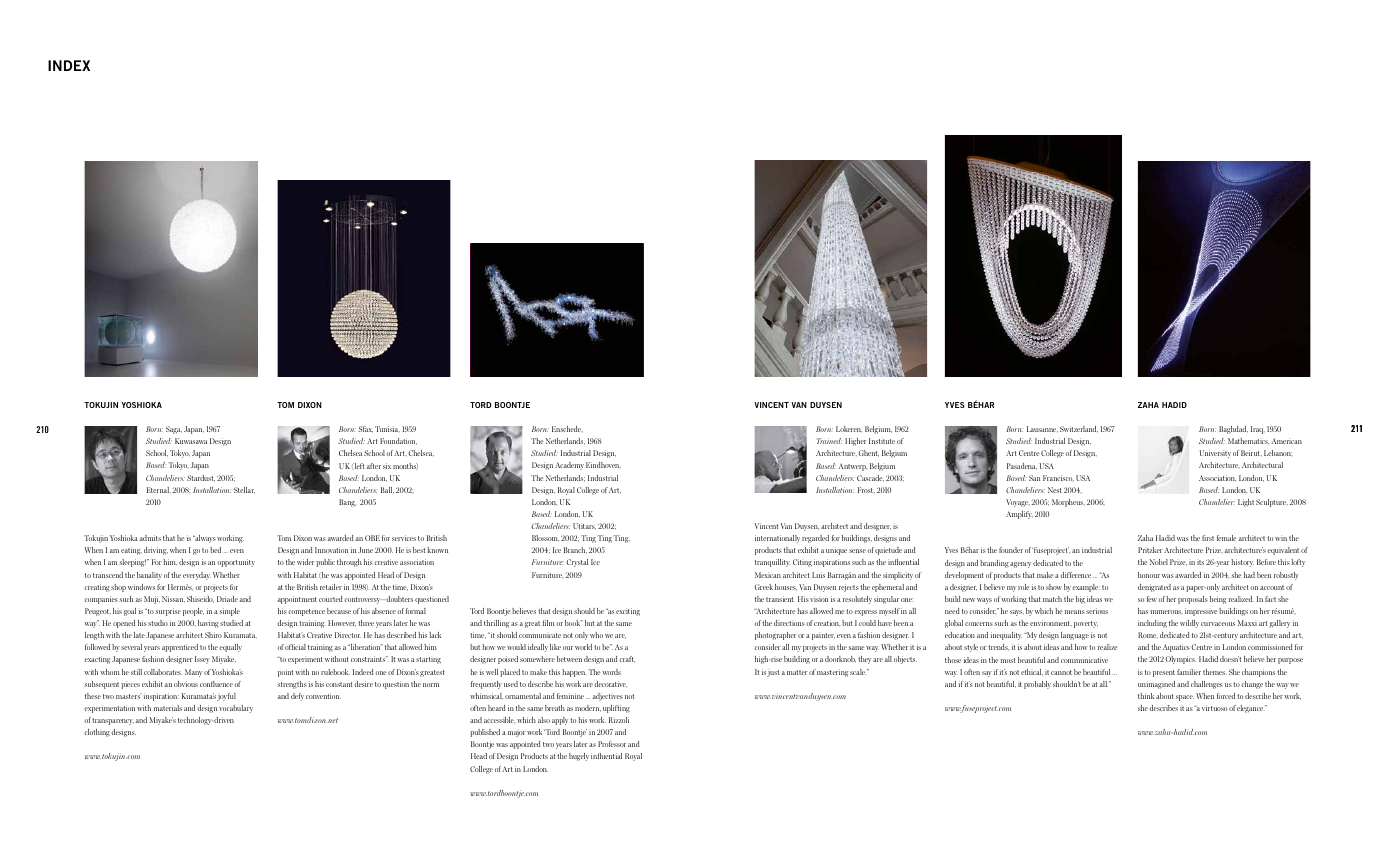  I want to click on internationally, so click(777, 539).
